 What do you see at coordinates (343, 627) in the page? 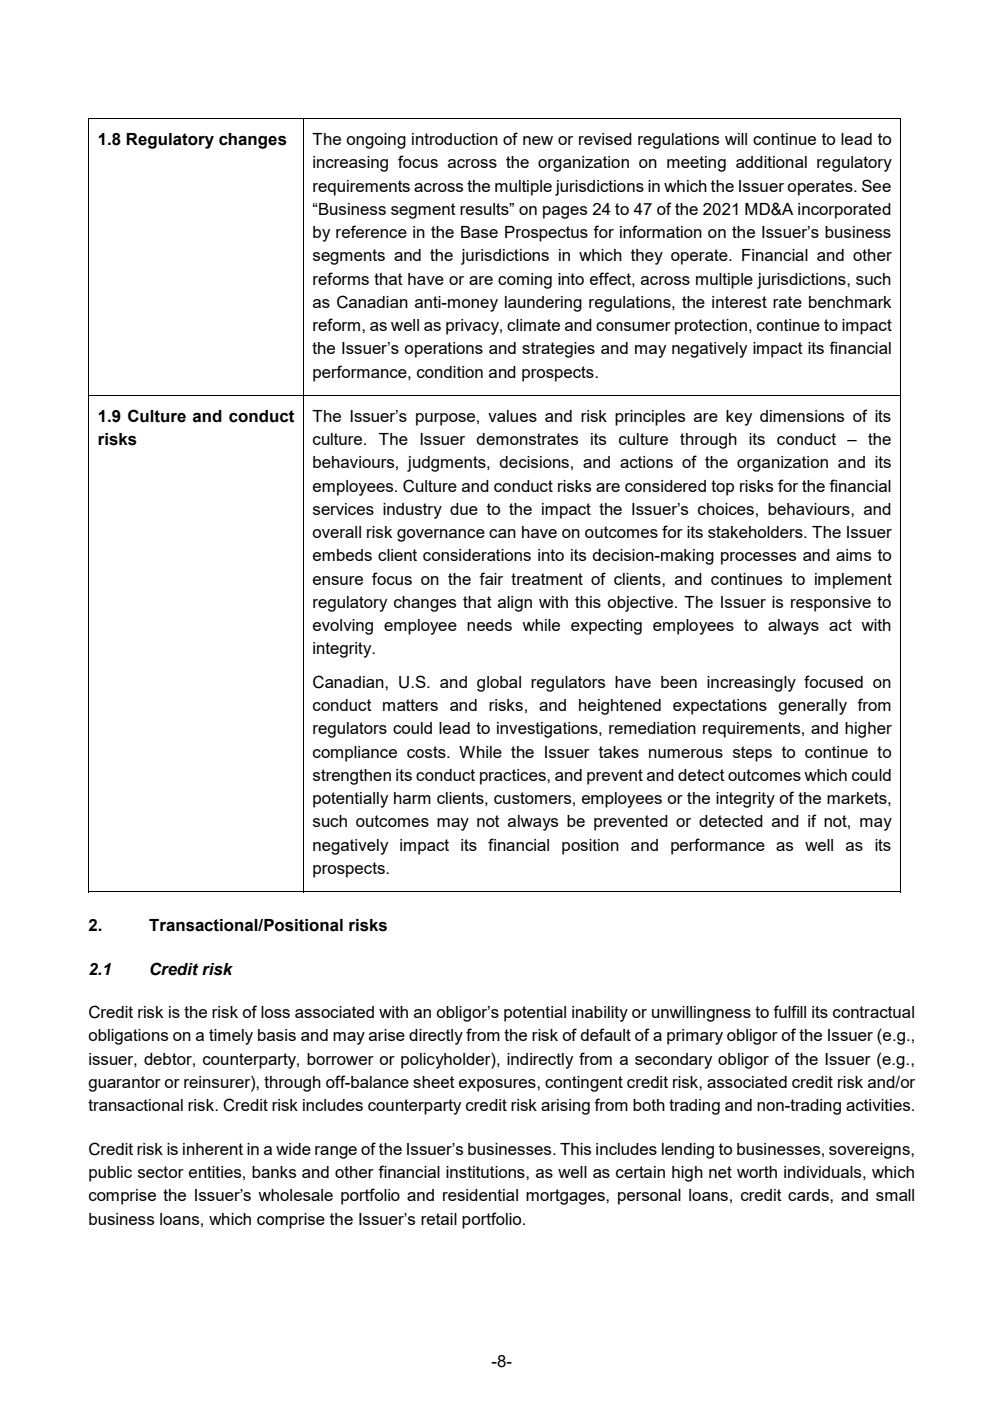
I see `evolving` at bounding box center [343, 627].
